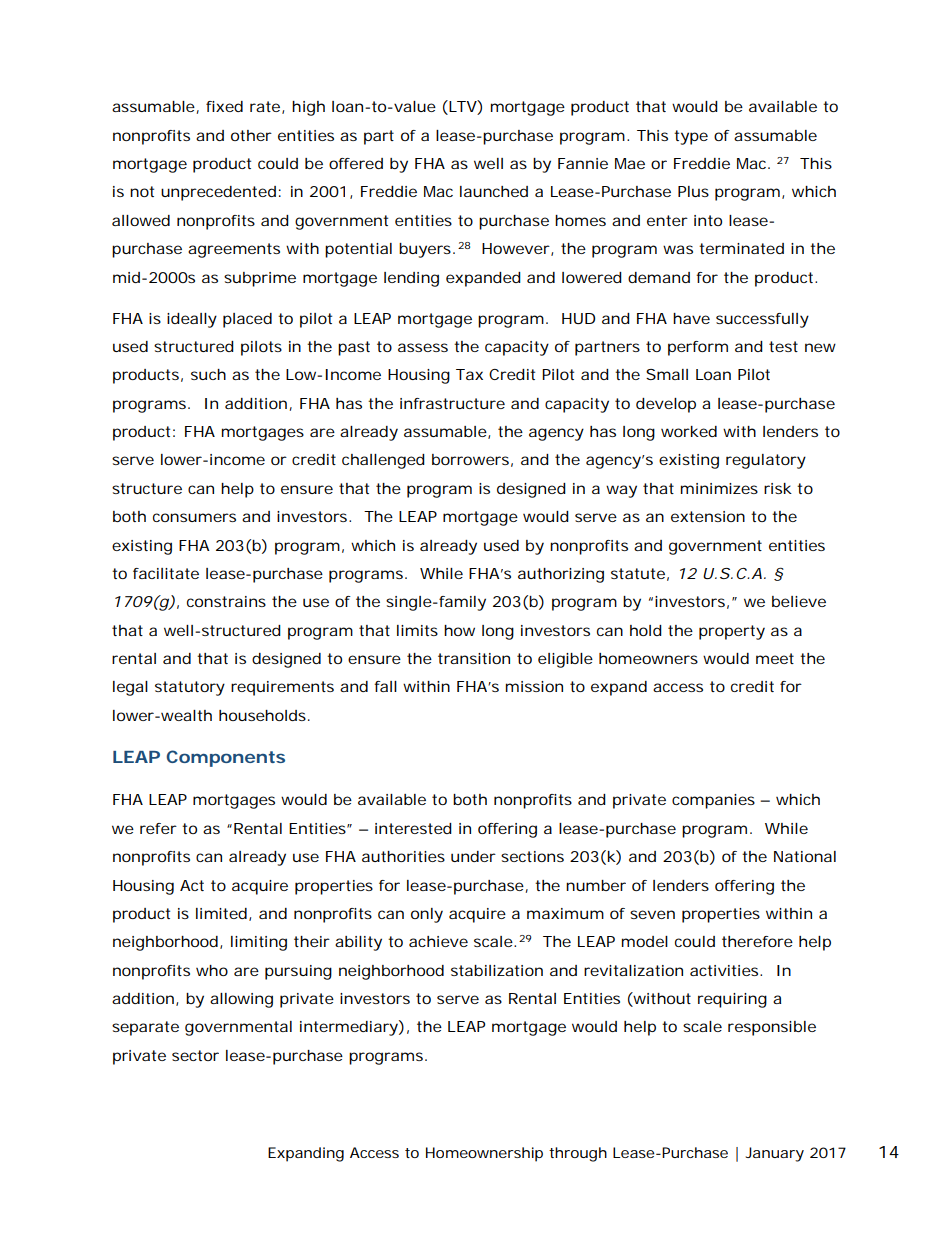 Image resolution: width=952 pixels, height=1233 pixels. What do you see at coordinates (469, 374) in the page?
I see `Tax` at bounding box center [469, 374].
